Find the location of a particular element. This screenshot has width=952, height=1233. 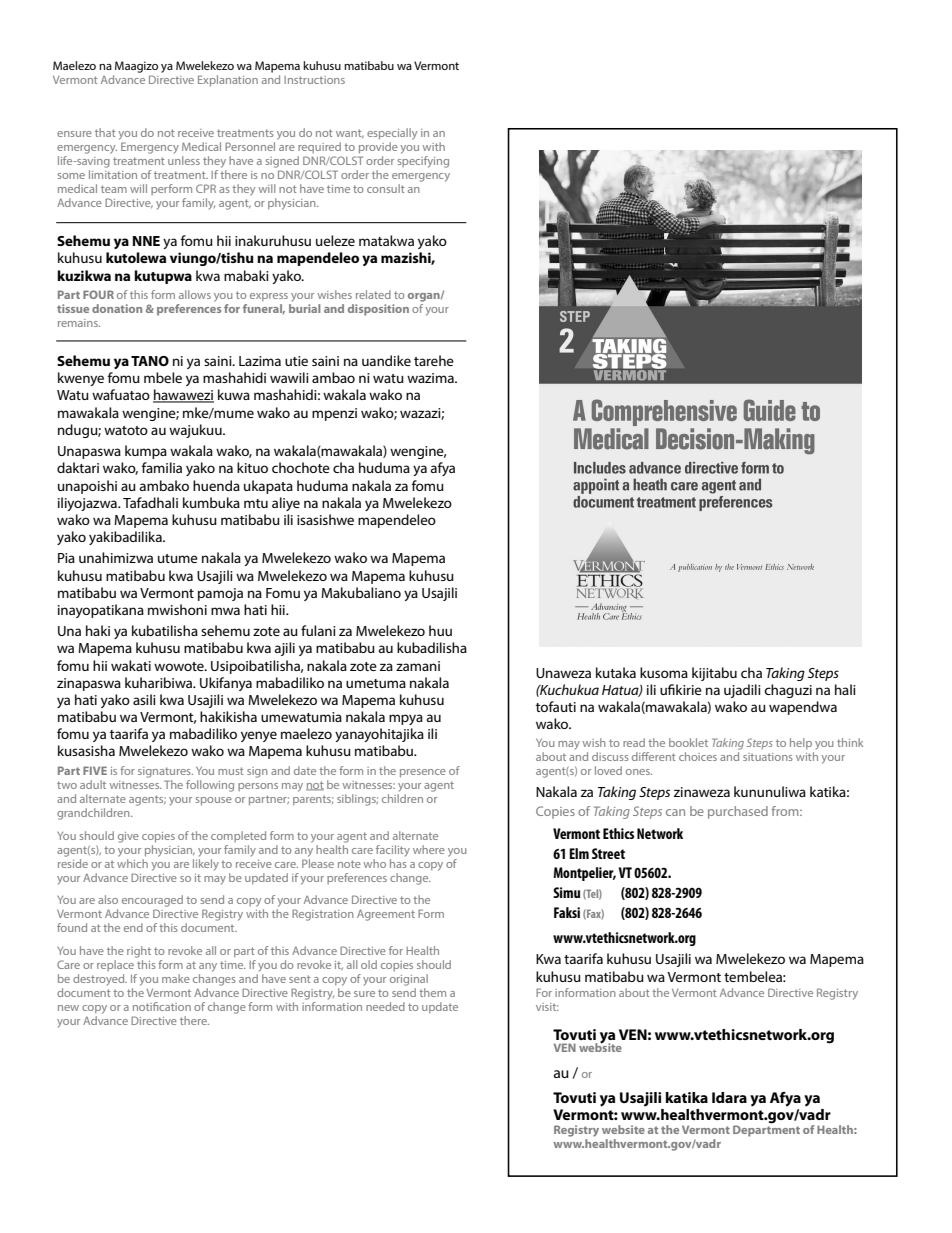

them is located at coordinates (432, 992).
